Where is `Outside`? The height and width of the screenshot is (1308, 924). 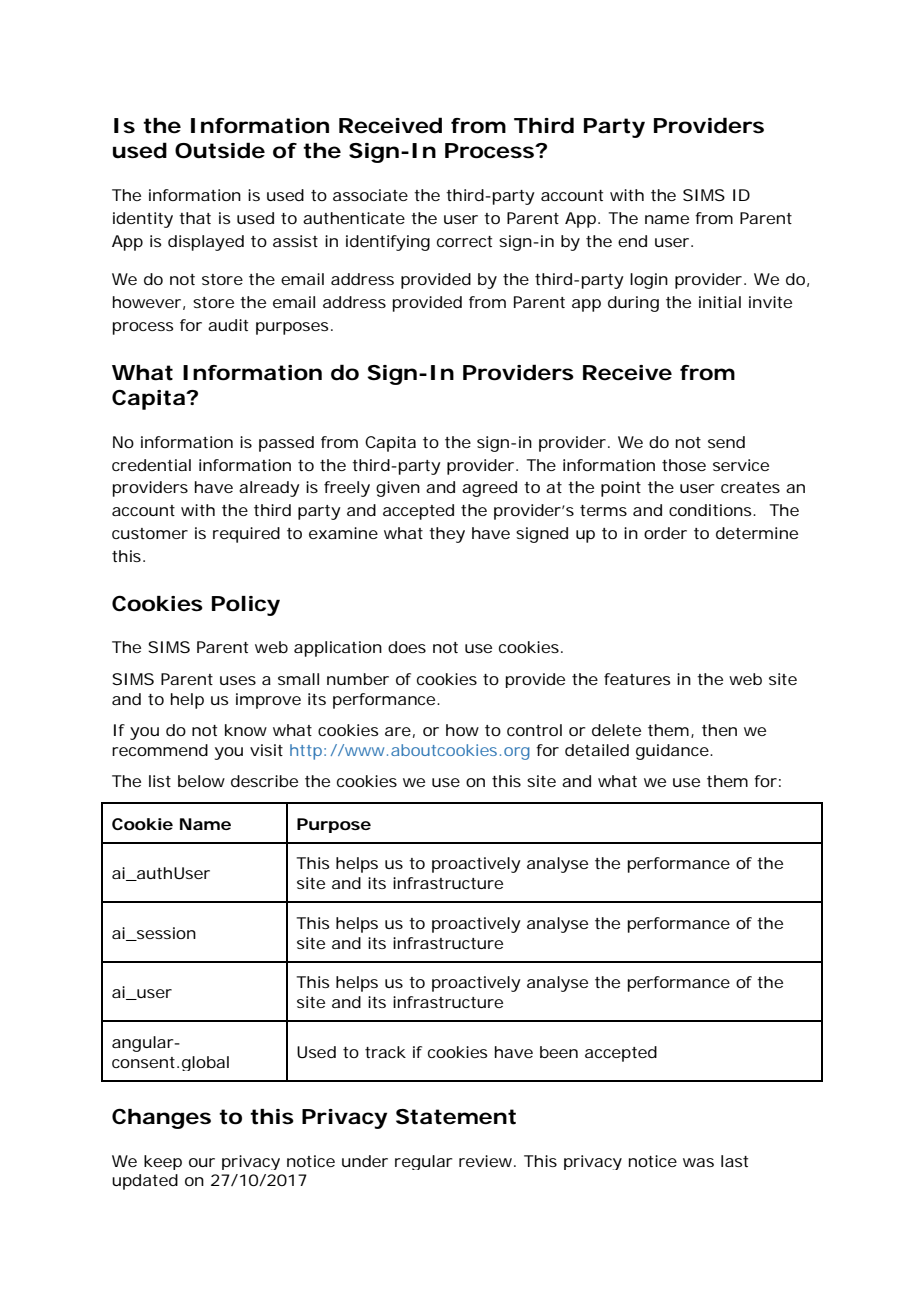 Outside is located at coordinates (220, 150).
